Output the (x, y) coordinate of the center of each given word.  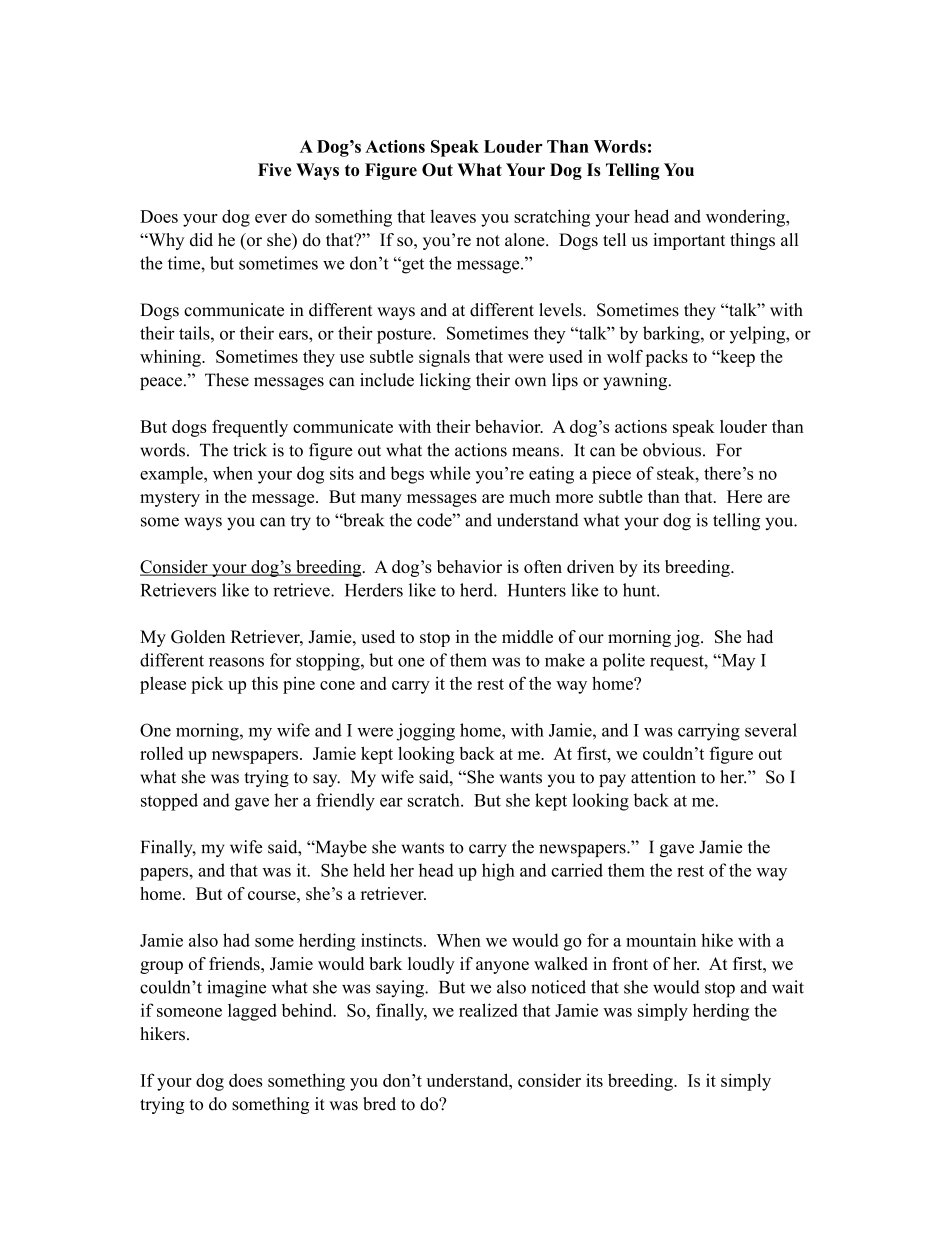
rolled (161, 753)
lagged (252, 1012)
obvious (672, 450)
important (689, 241)
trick (250, 450)
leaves (453, 216)
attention (663, 777)
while (449, 473)
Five (274, 169)
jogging (425, 732)
